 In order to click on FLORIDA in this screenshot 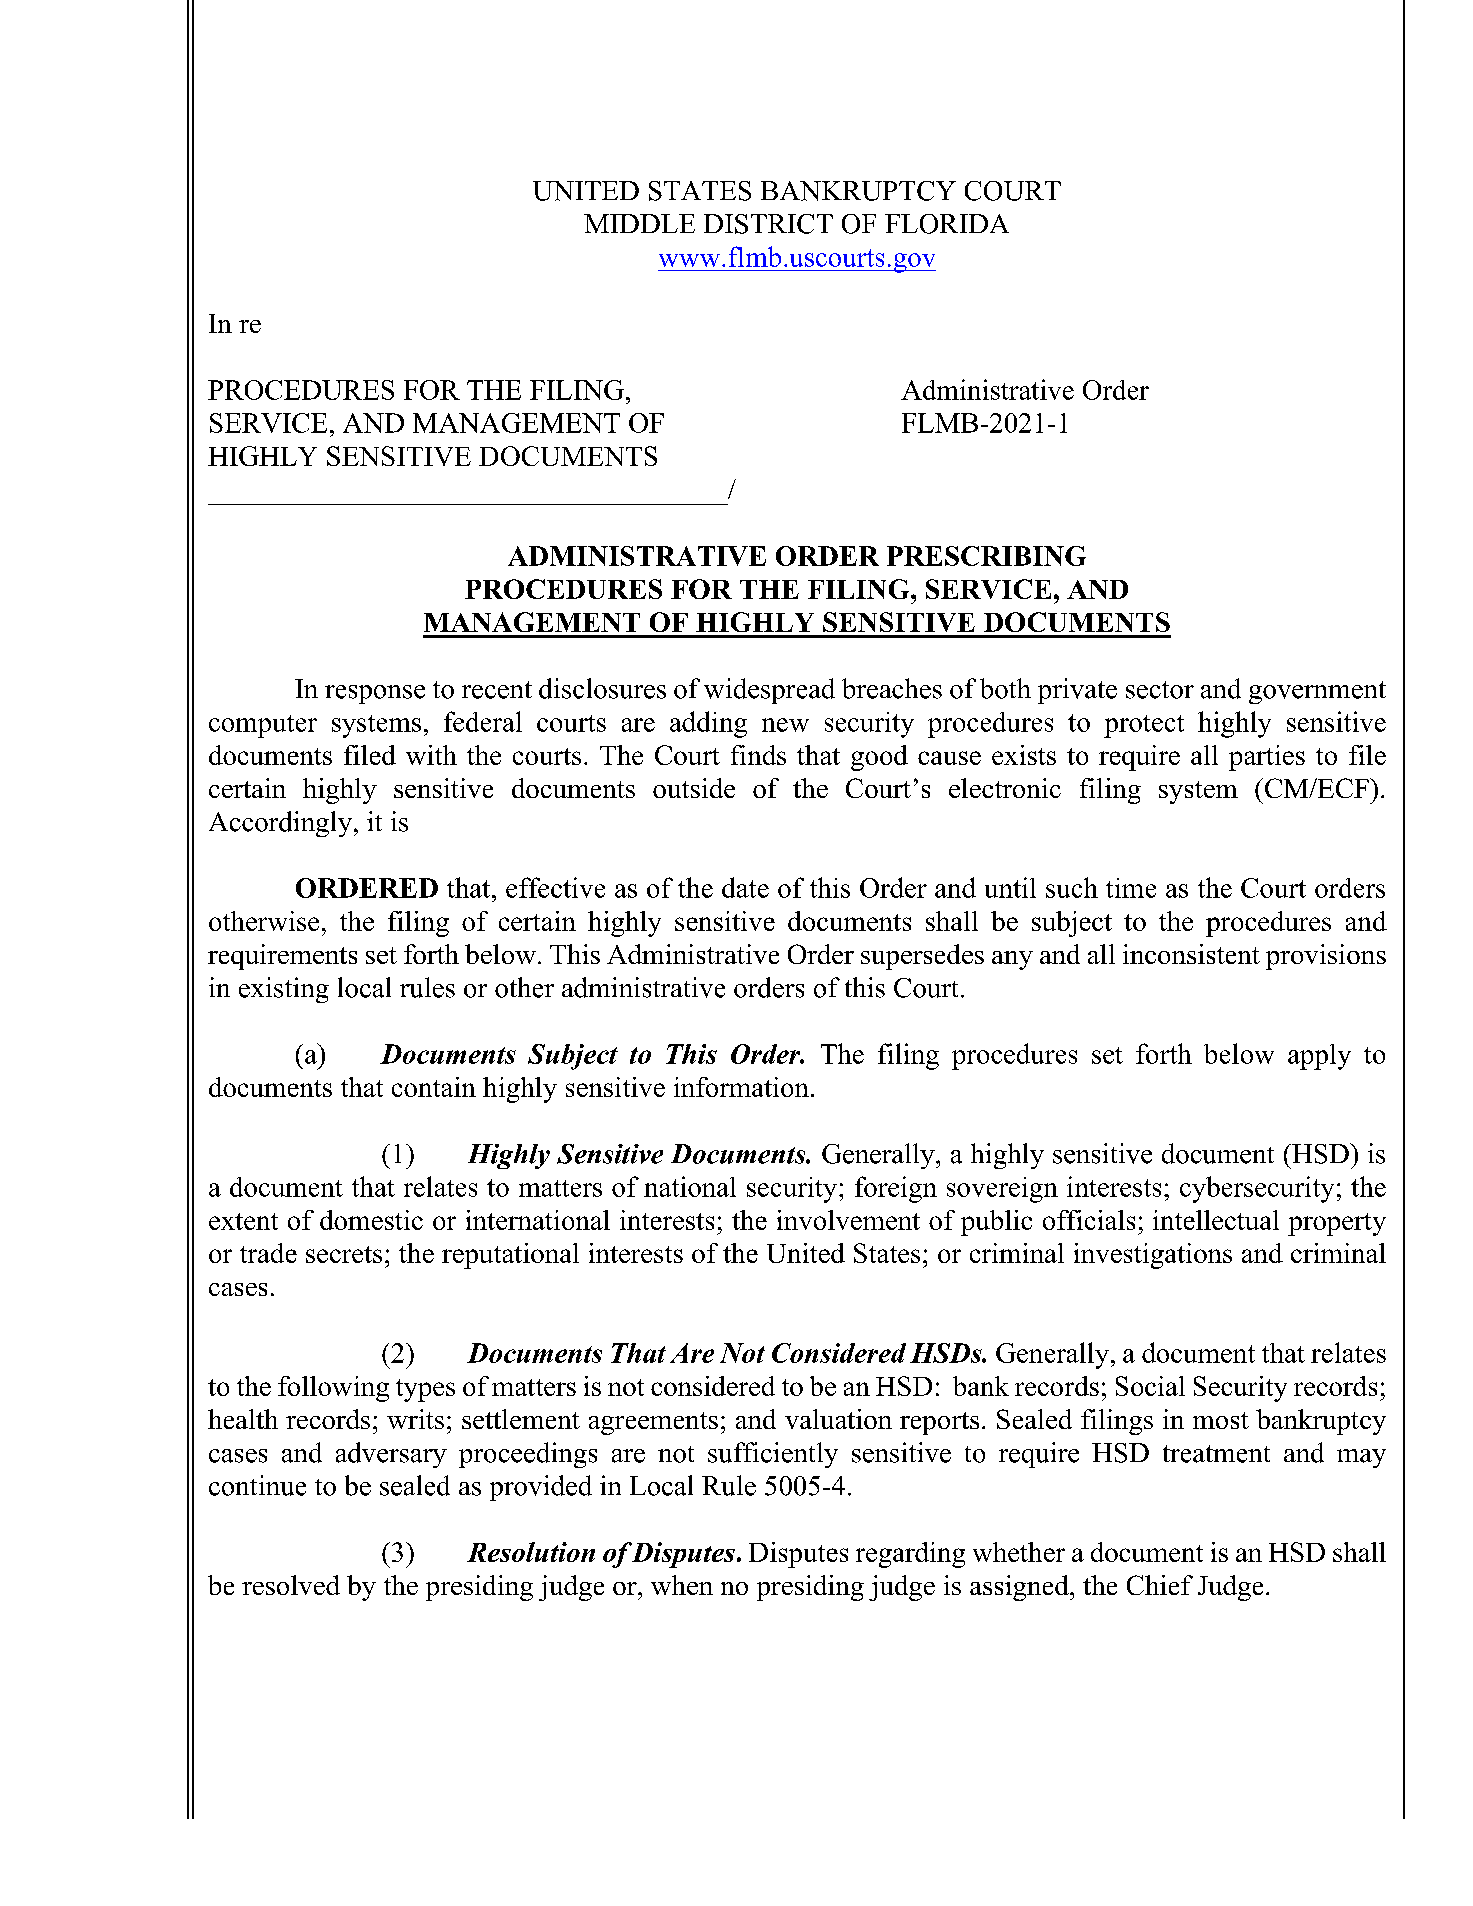, I will do `click(947, 224)`.
